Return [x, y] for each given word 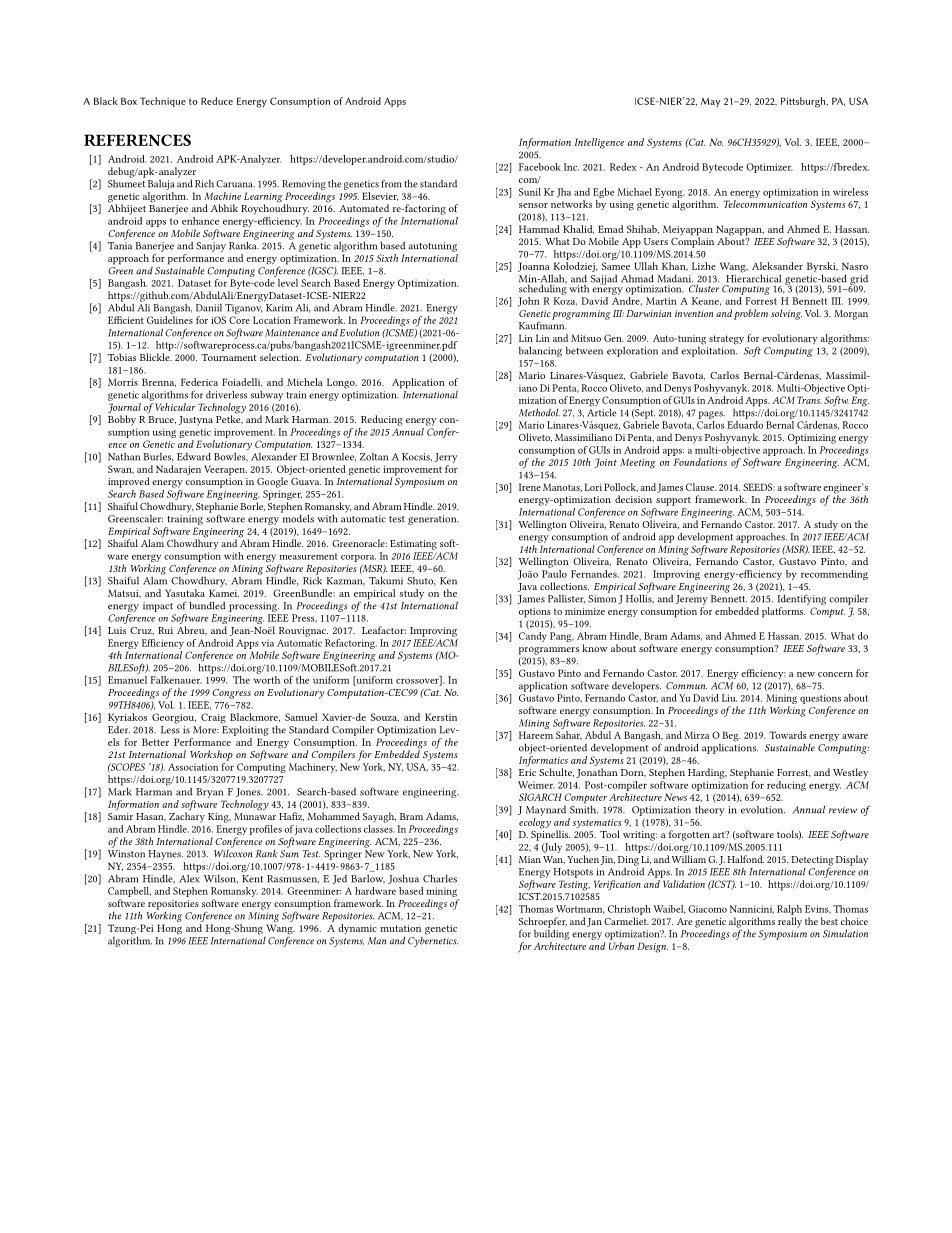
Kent [252, 879]
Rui [165, 630]
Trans [809, 400]
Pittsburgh [804, 102]
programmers [549, 651]
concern [835, 674]
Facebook [540, 167]
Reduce [217, 101]
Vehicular [174, 407]
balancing [540, 351]
